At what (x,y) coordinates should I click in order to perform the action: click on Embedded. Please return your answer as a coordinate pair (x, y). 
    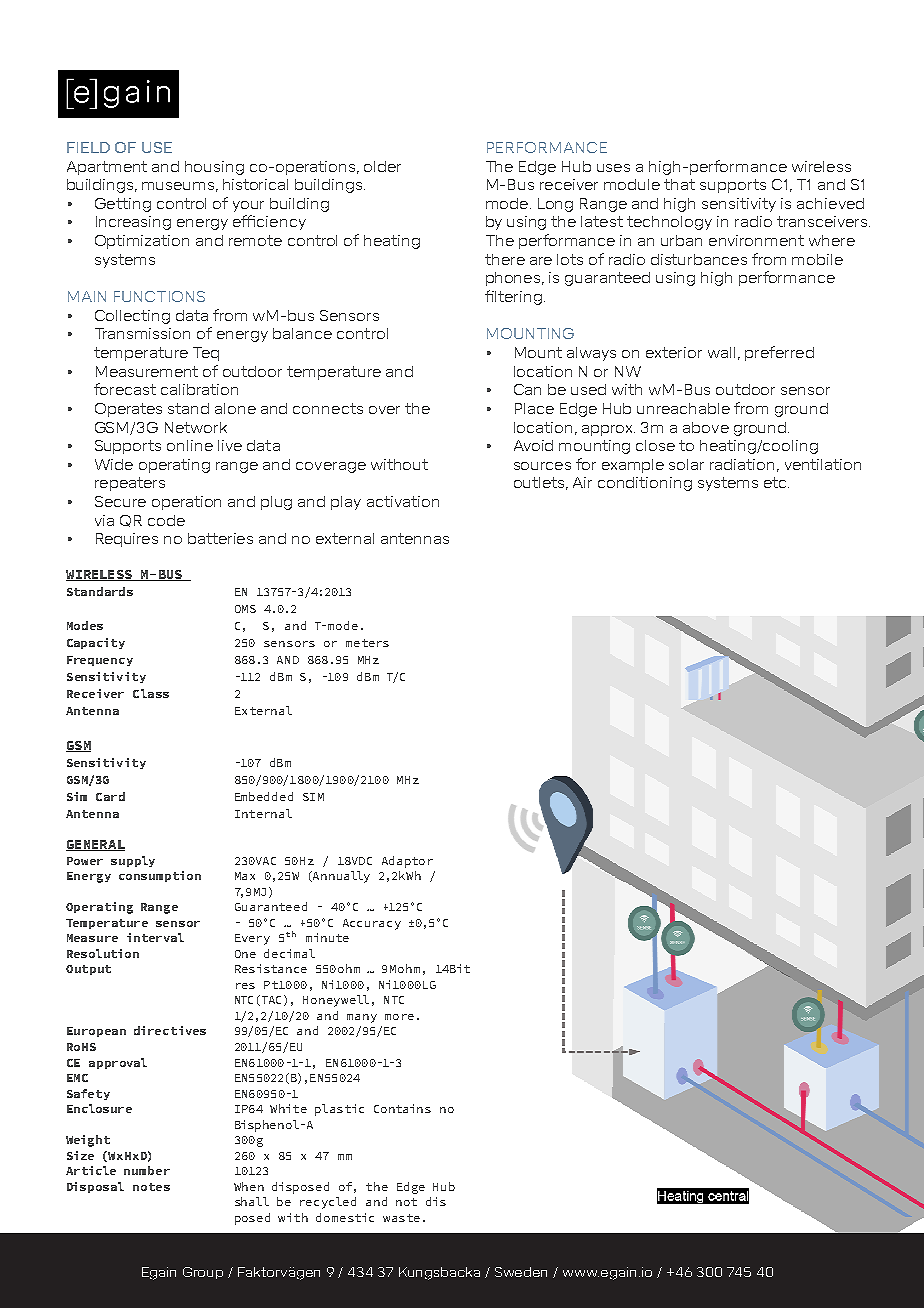
    Looking at the image, I should click on (264, 796).
